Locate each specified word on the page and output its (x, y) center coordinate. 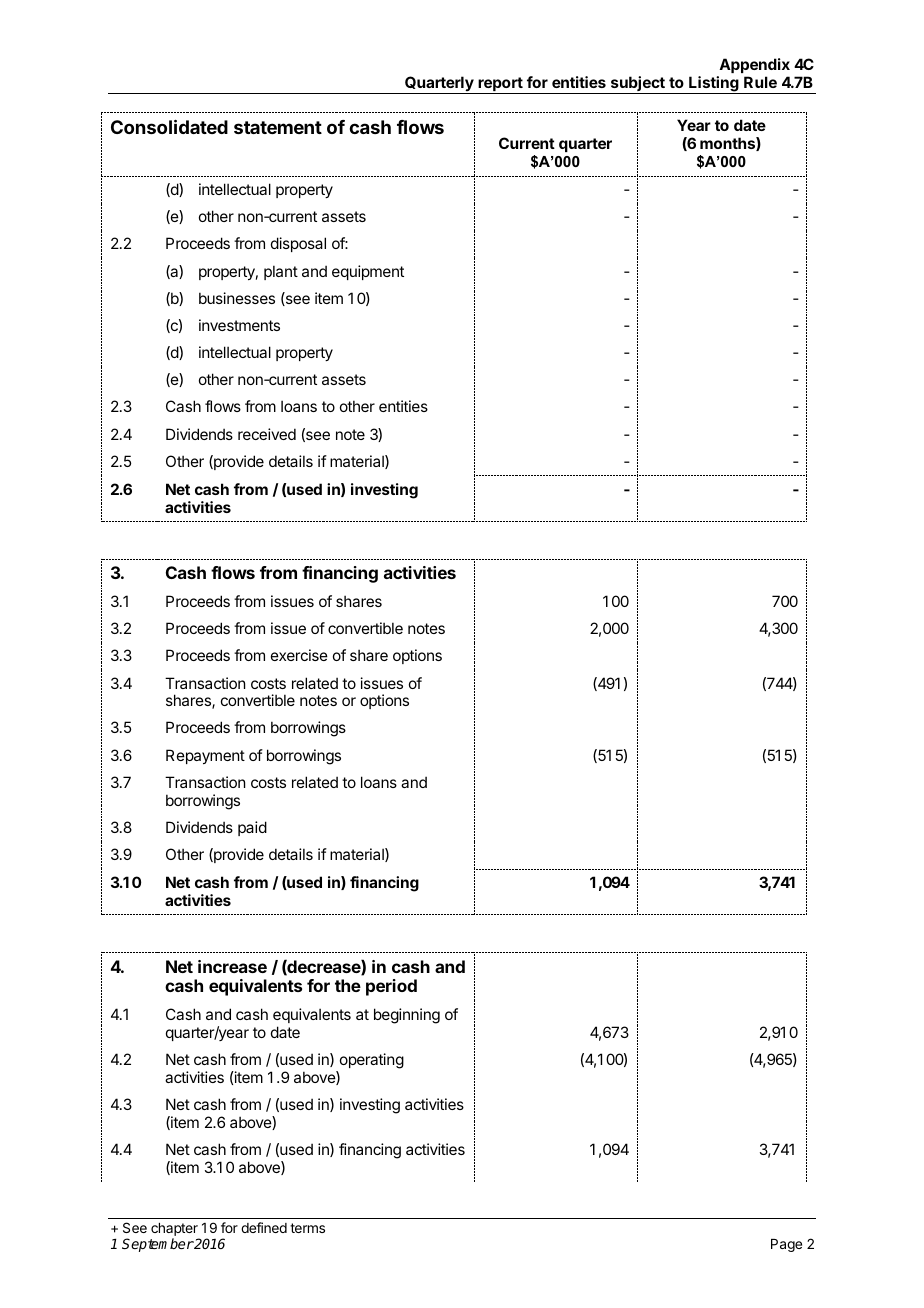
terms (307, 1228)
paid (252, 828)
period (391, 987)
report (500, 85)
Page (786, 1245)
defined (264, 1227)
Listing (714, 85)
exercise (299, 655)
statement (278, 127)
